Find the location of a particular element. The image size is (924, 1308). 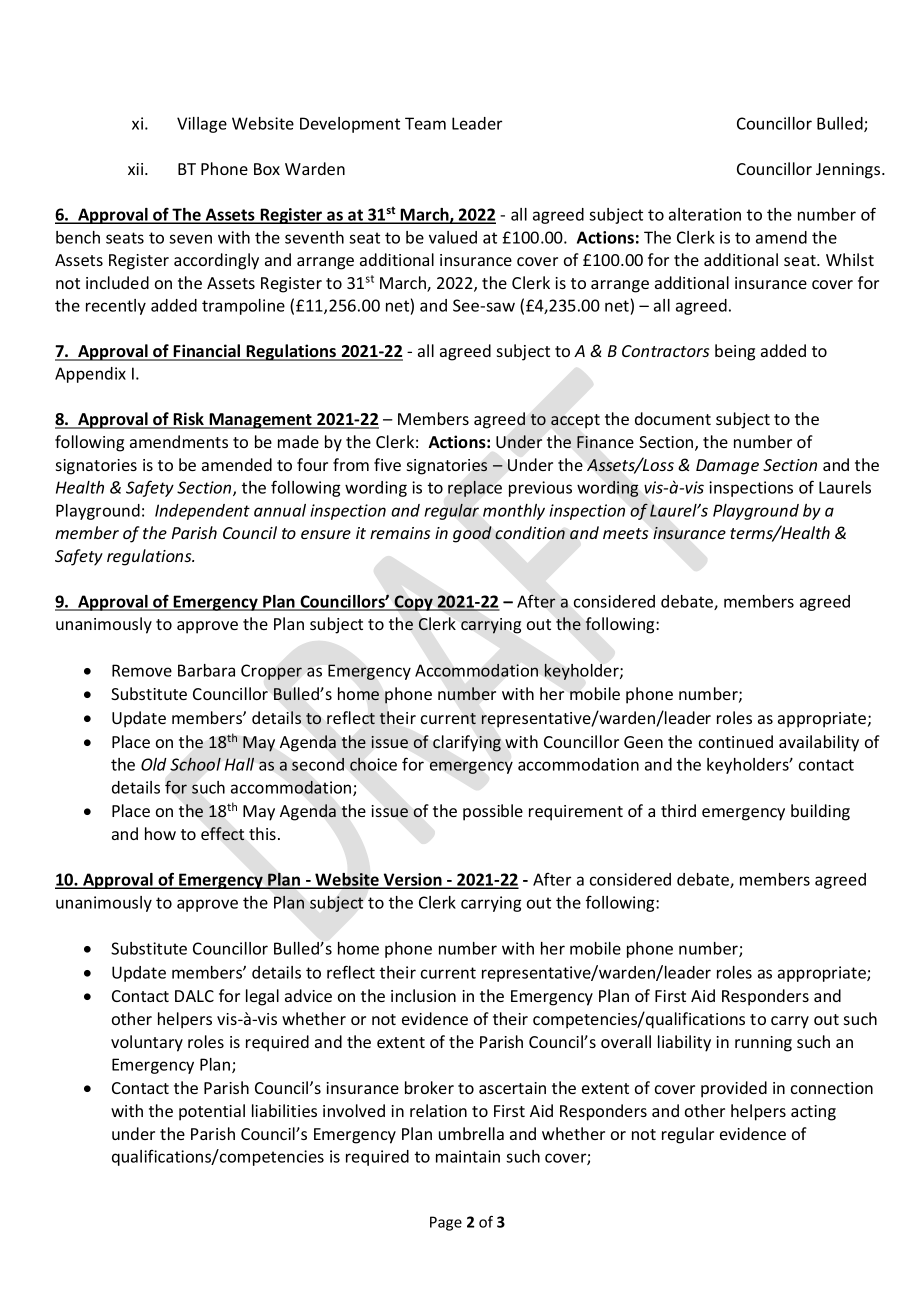

maintain is located at coordinates (468, 1156).
